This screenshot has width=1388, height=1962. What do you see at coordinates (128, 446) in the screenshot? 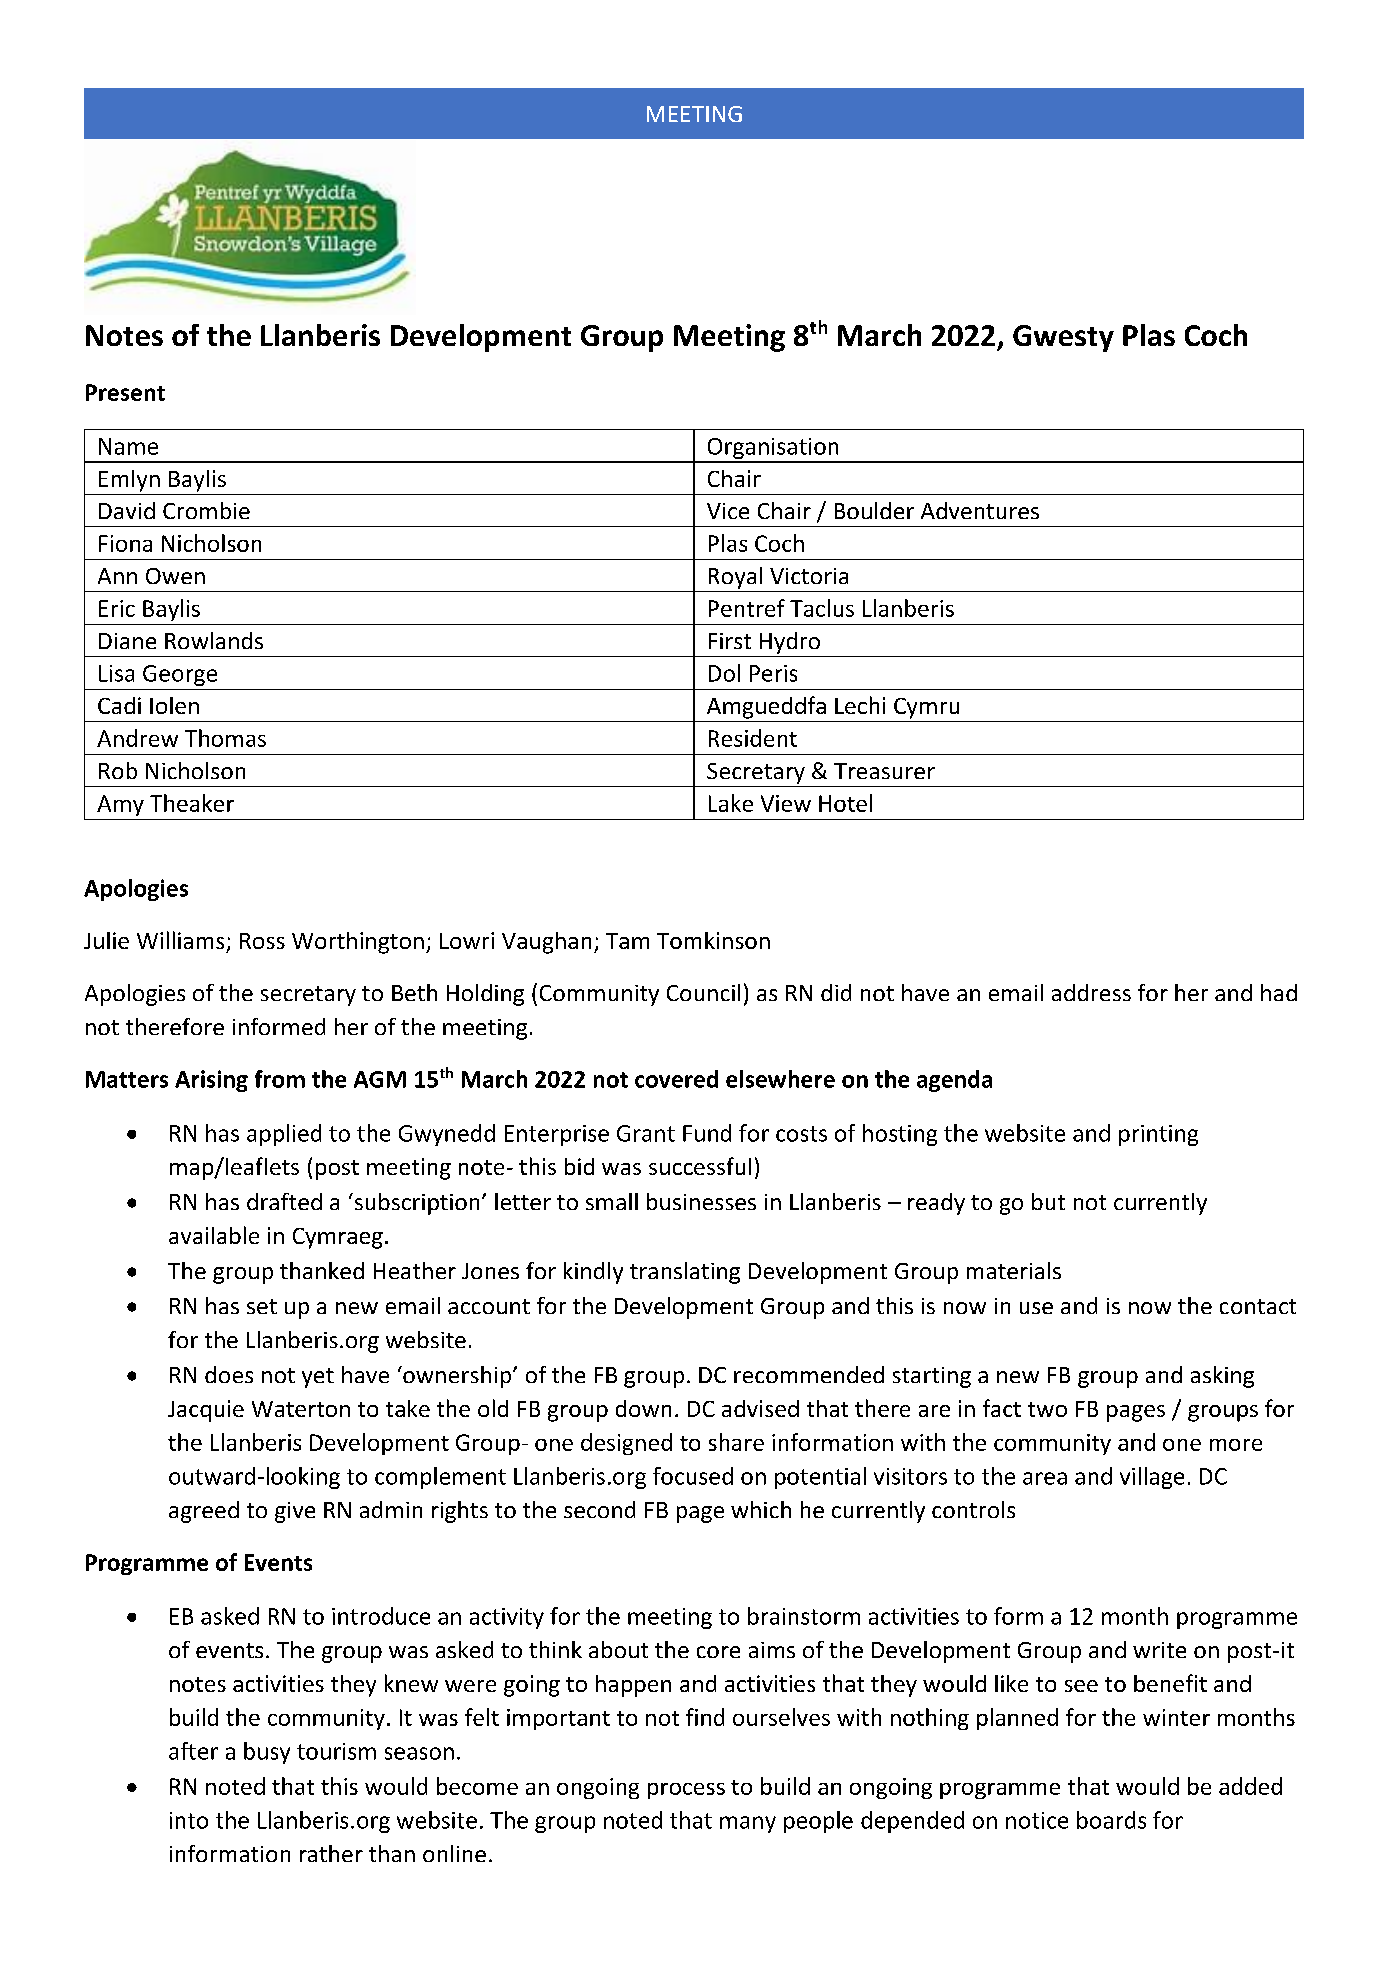
I see `Name` at bounding box center [128, 446].
